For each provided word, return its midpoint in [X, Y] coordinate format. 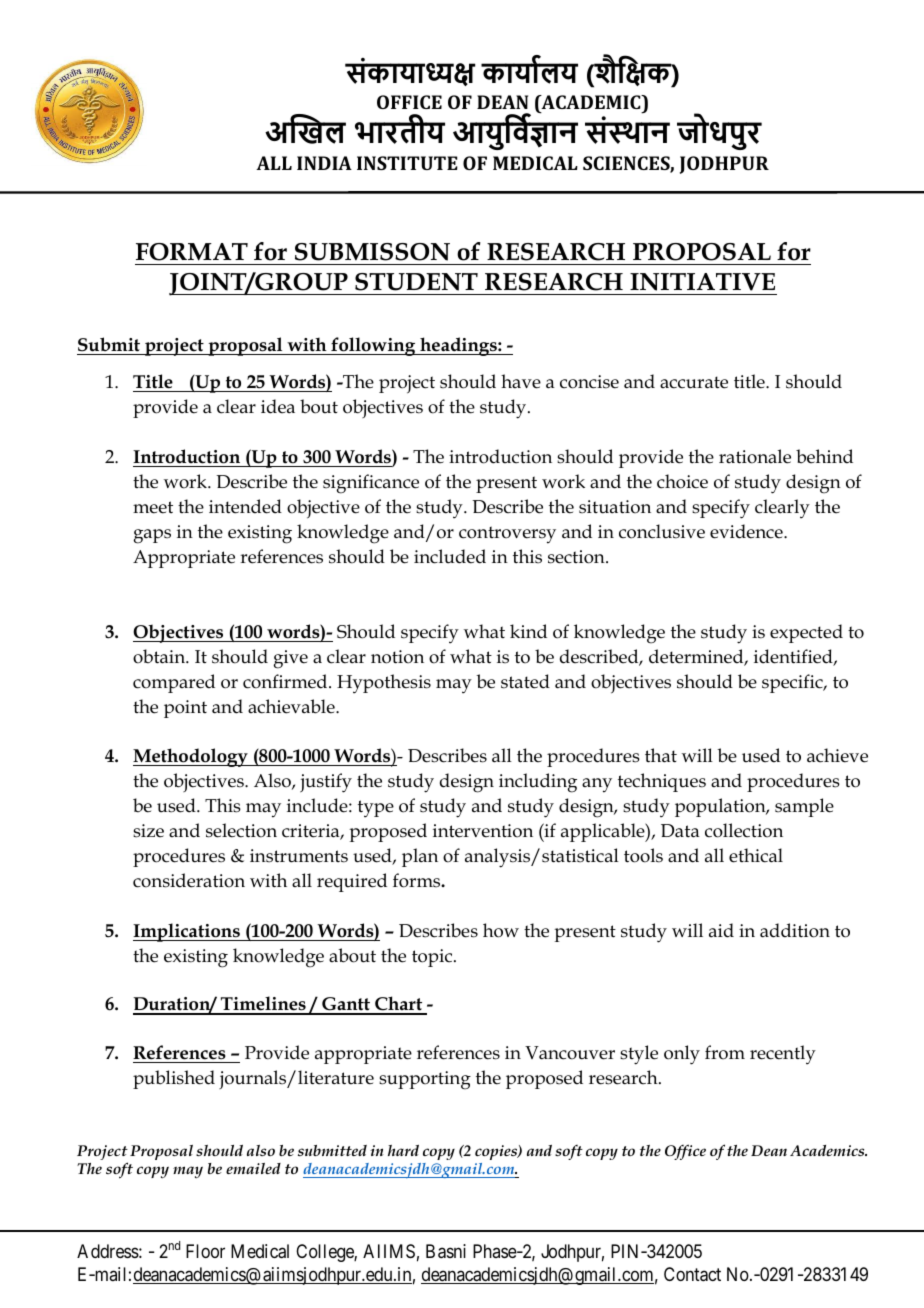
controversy [507, 535]
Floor [205, 1251]
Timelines [263, 1005]
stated [525, 681]
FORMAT [192, 252]
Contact [692, 1274]
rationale [755, 456]
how [501, 930]
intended [245, 506]
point [185, 709]
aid [721, 930]
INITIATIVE [702, 282]
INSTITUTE [407, 163]
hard [403, 1150]
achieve [837, 755]
